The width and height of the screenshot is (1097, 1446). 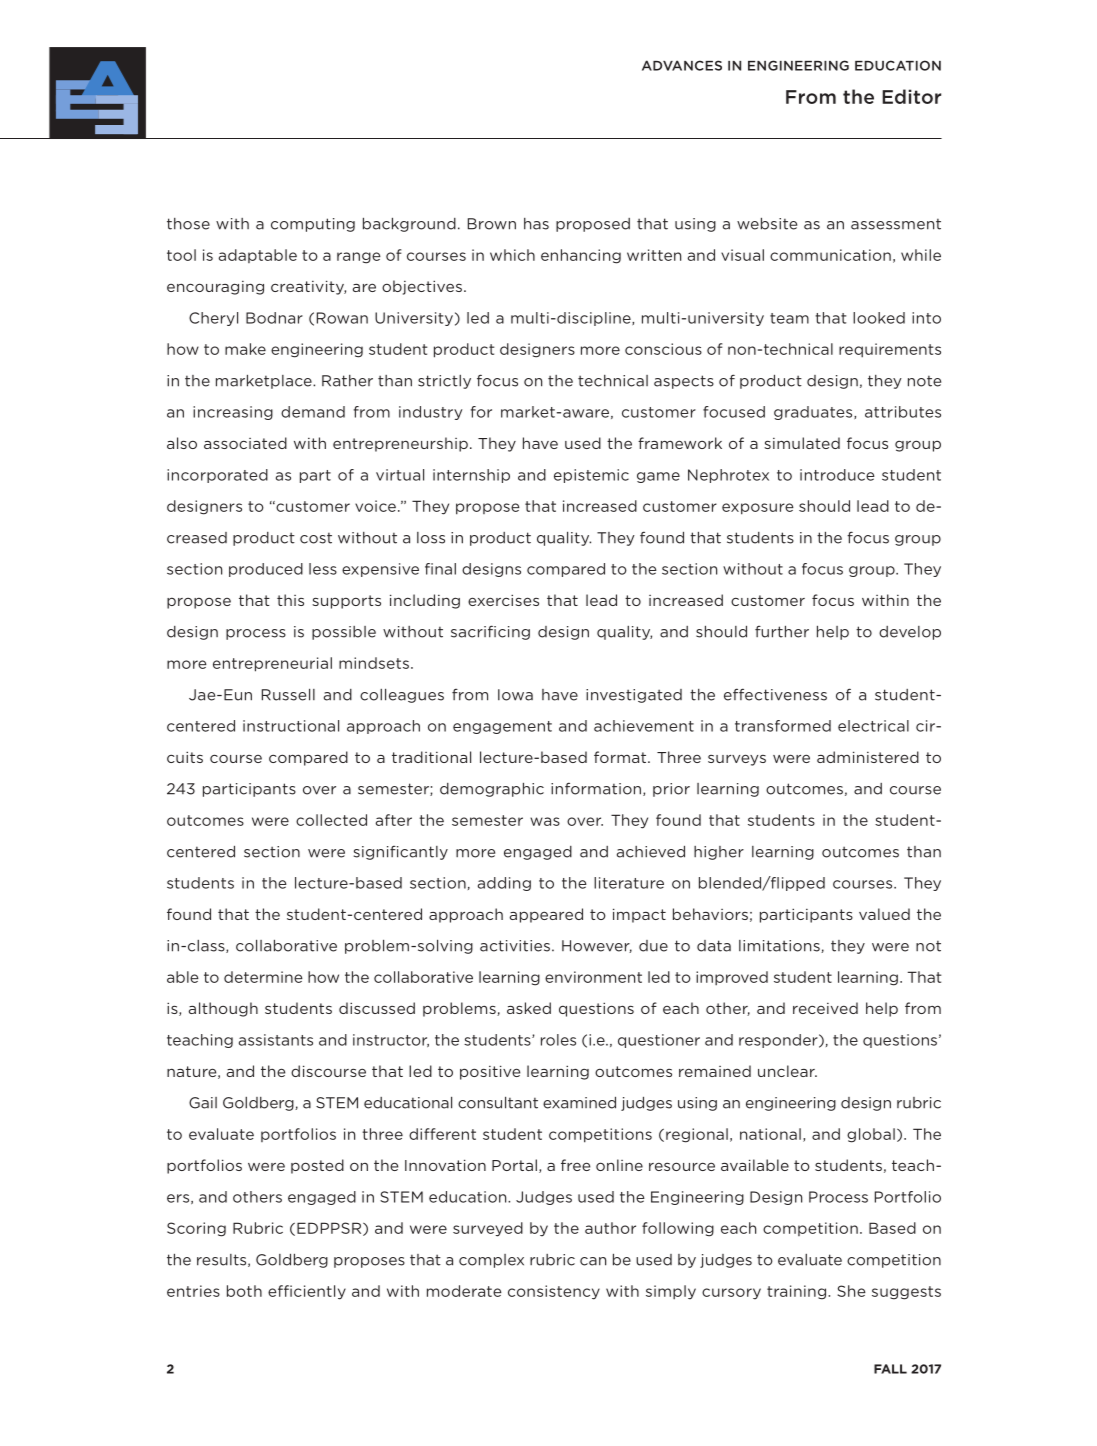 What do you see at coordinates (682, 65) in the screenshot?
I see `ADVANCES` at bounding box center [682, 65].
